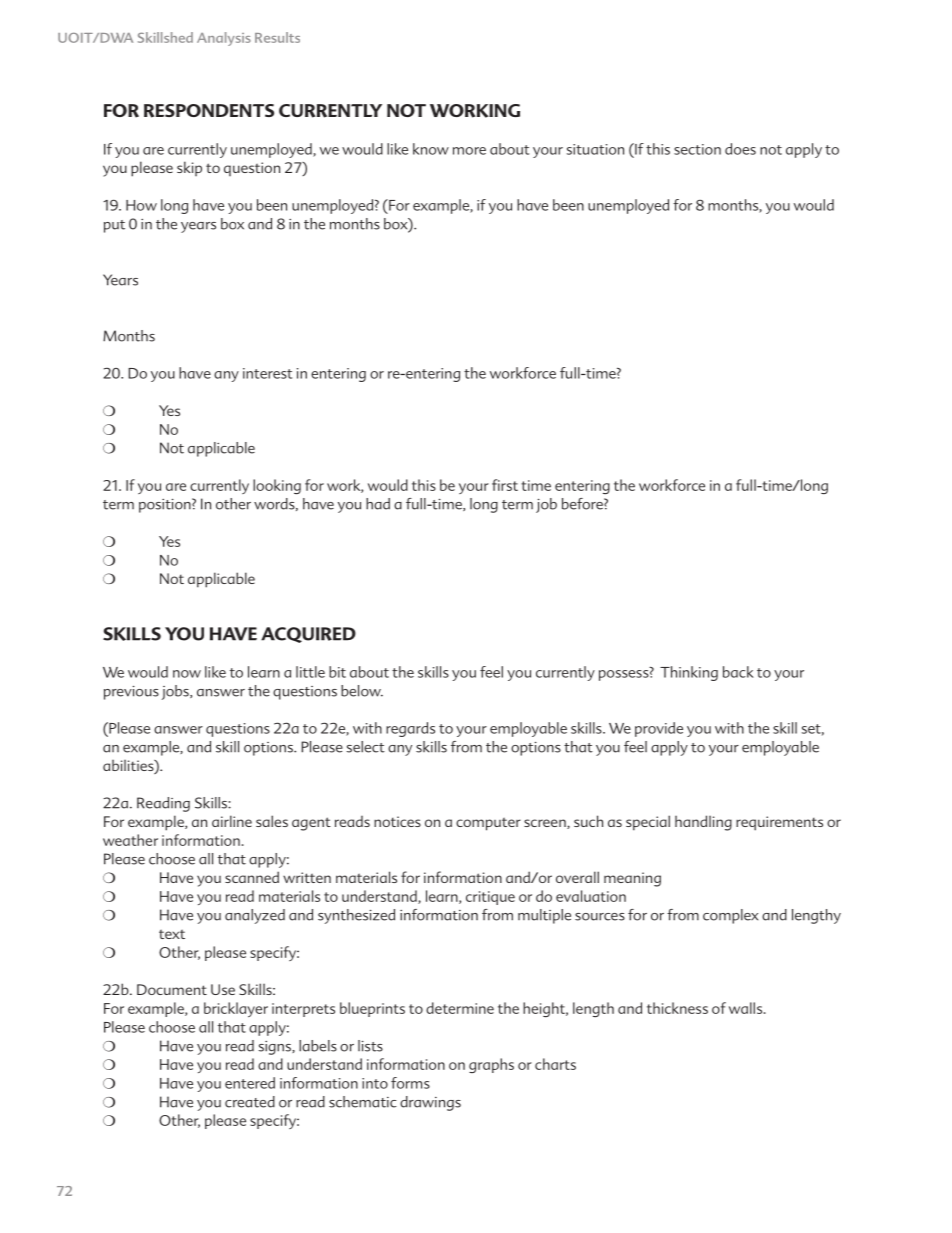 The width and height of the image is (952, 1233). I want to click on Analysis, so click(224, 39).
